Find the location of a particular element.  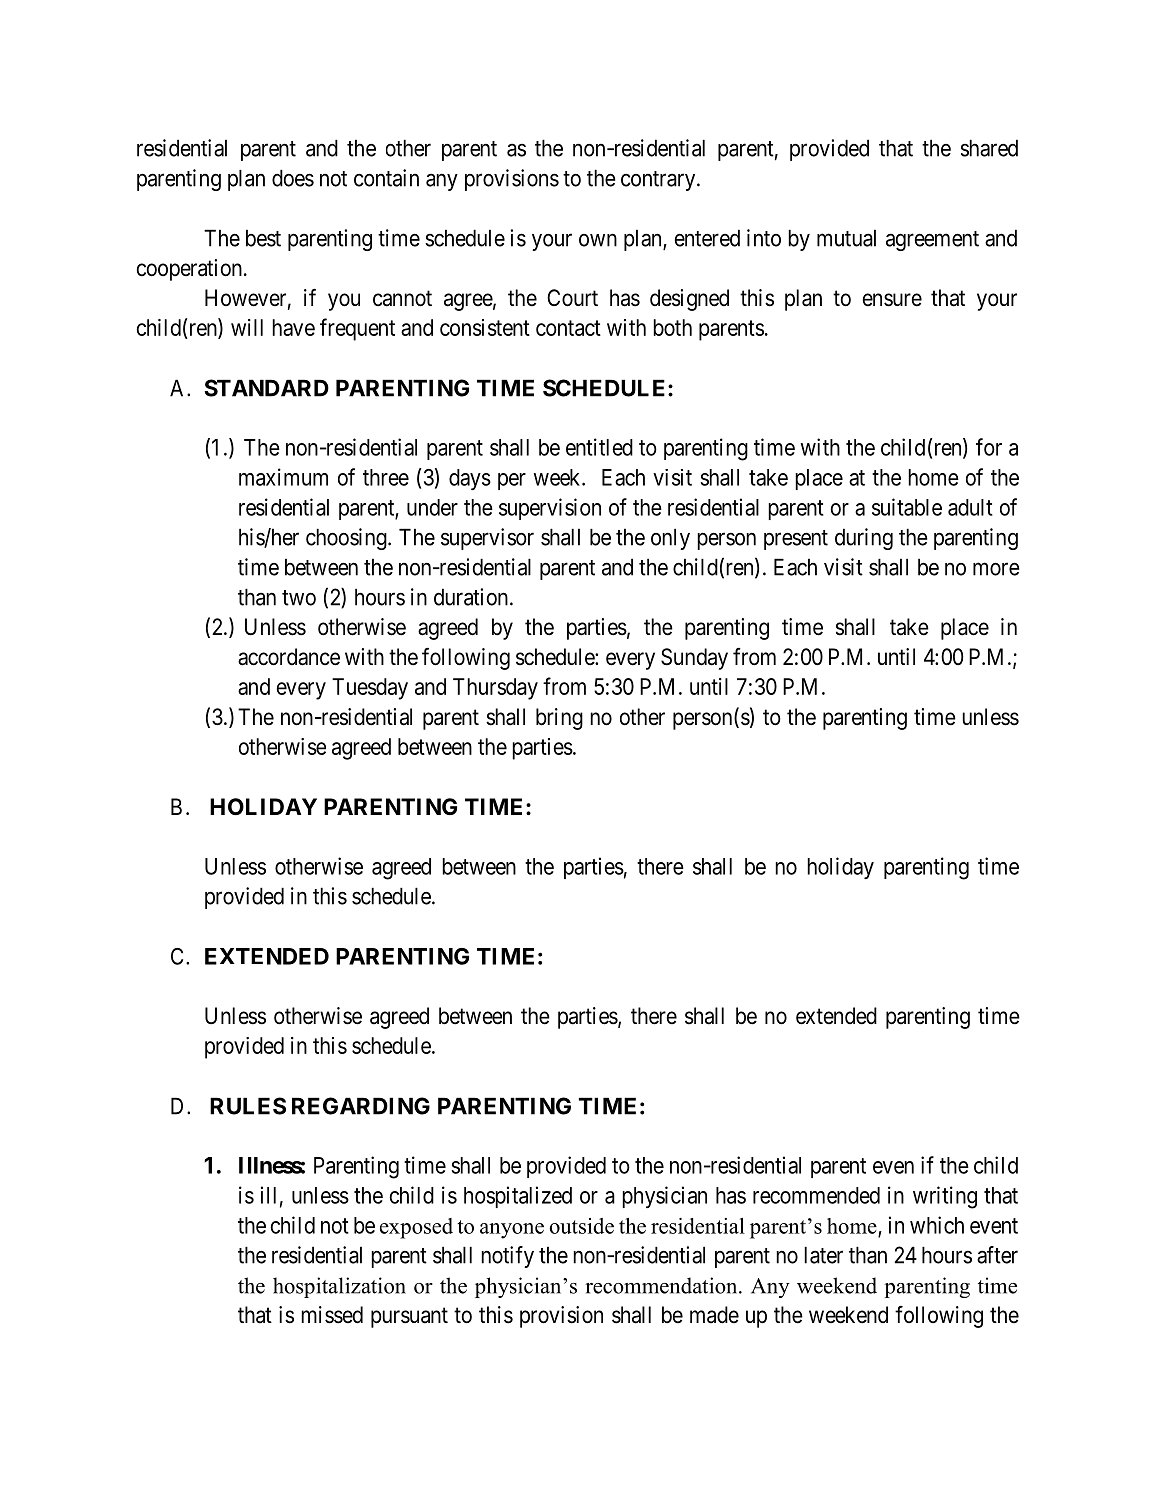

Tuesday is located at coordinates (370, 689).
